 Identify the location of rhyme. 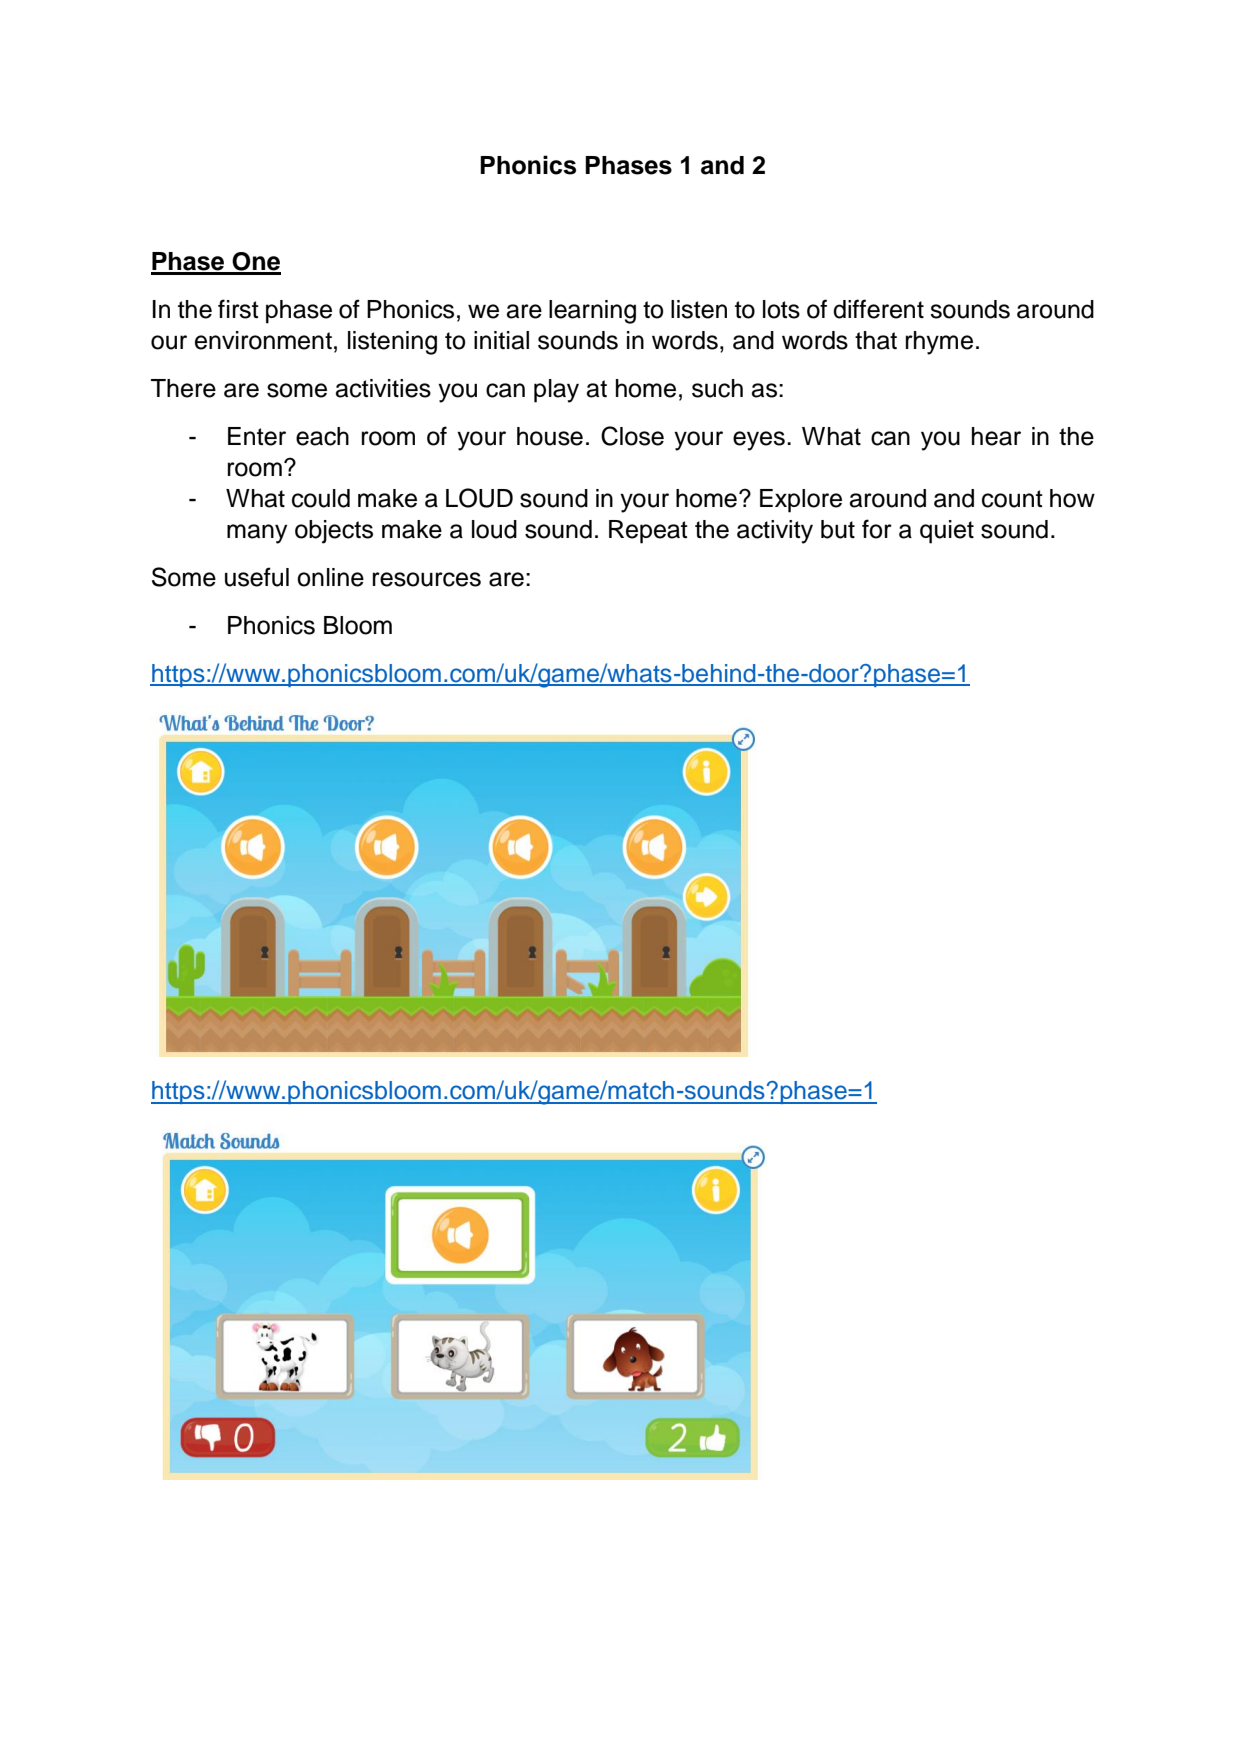
(939, 343).
